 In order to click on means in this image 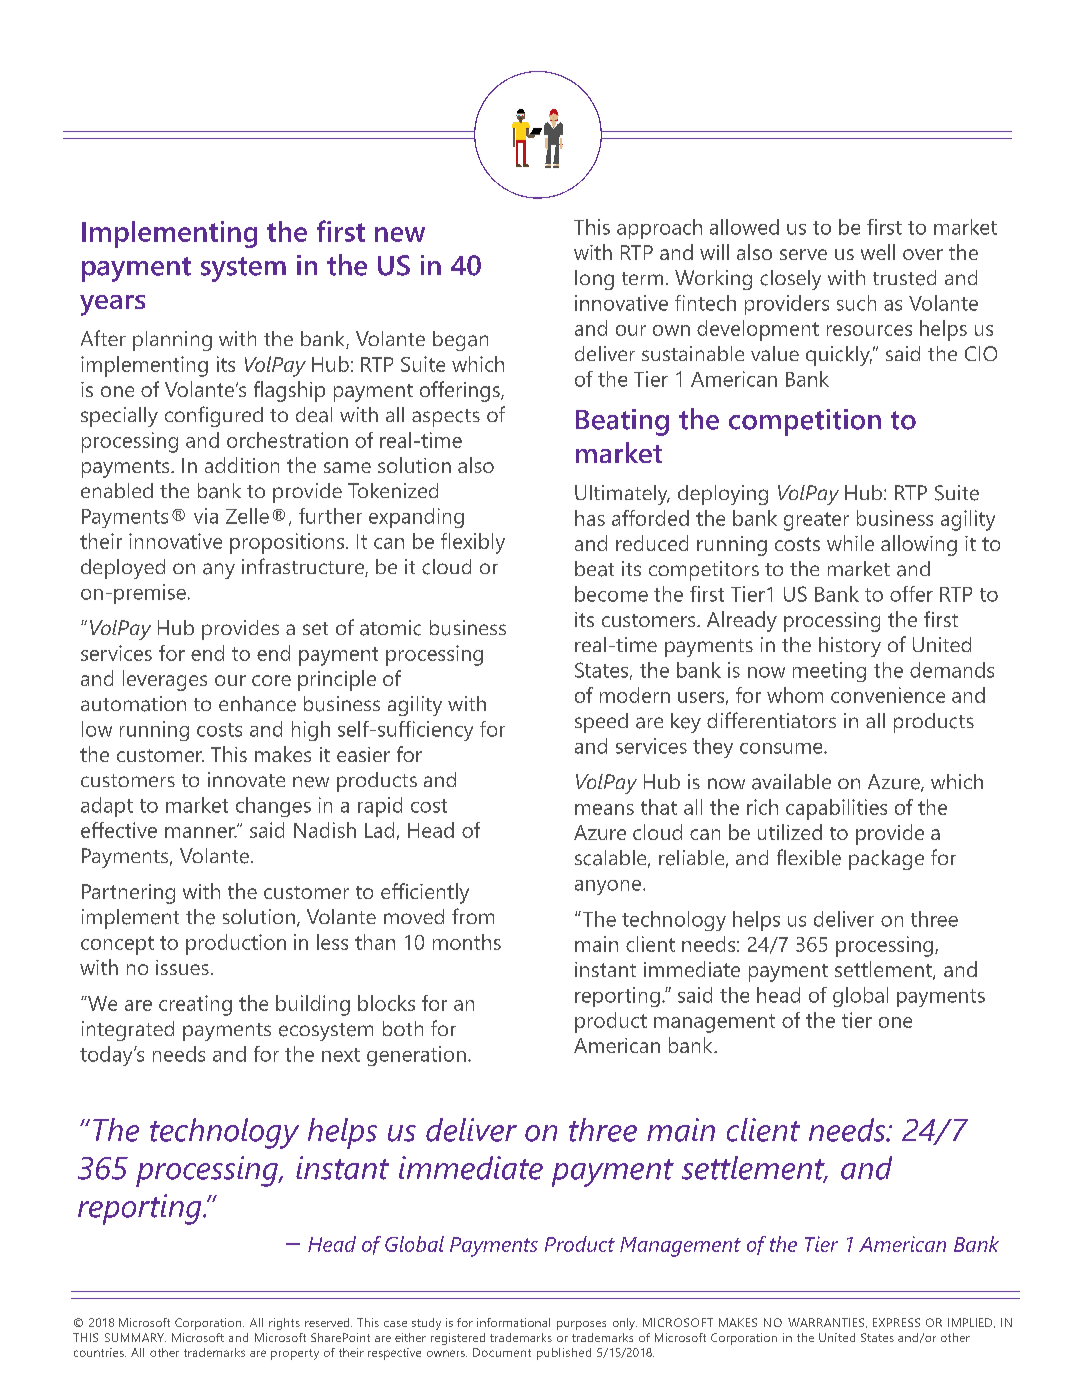, I will do `click(604, 809)`.
